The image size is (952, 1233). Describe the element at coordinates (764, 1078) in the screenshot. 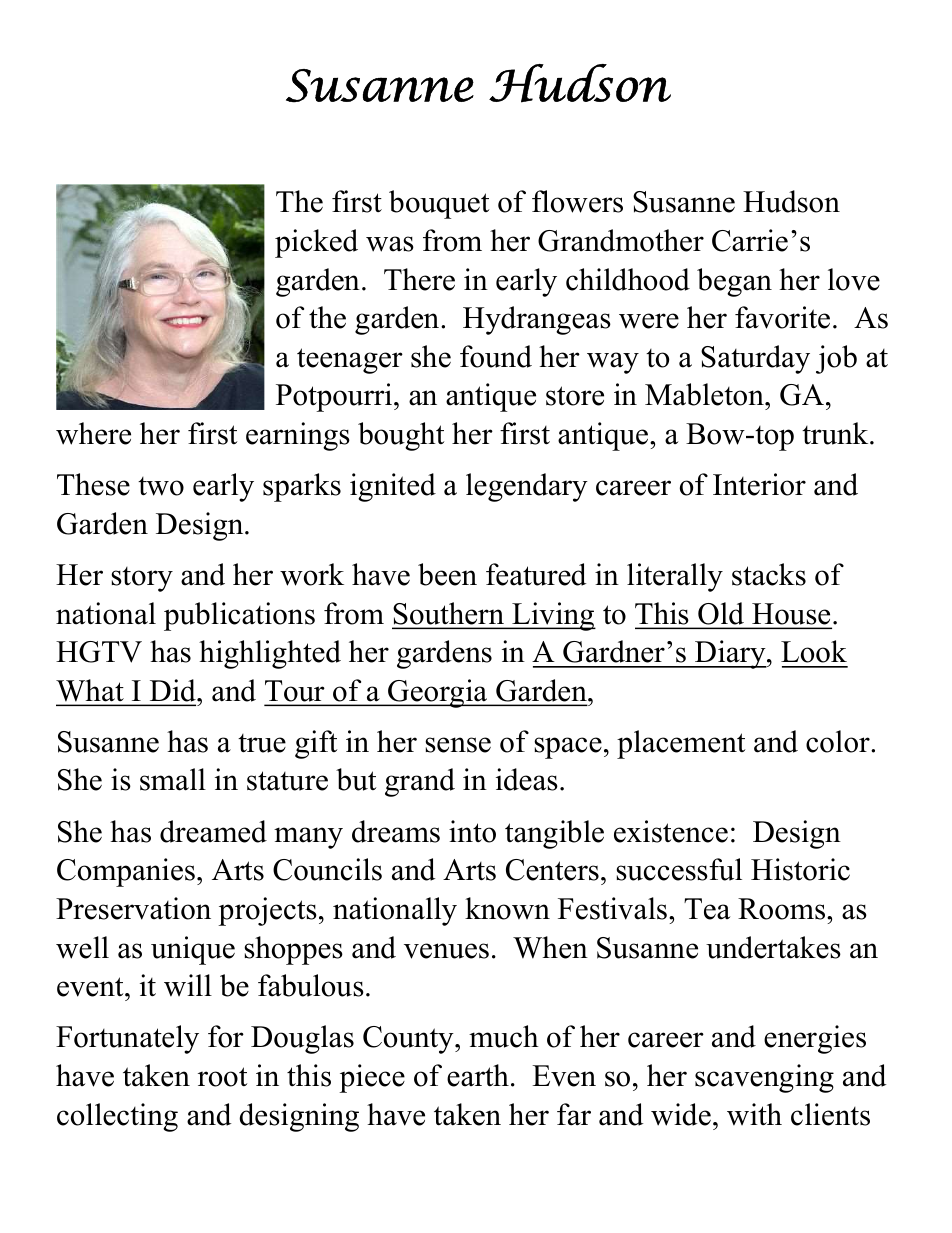

I see `scavenging` at that location.
